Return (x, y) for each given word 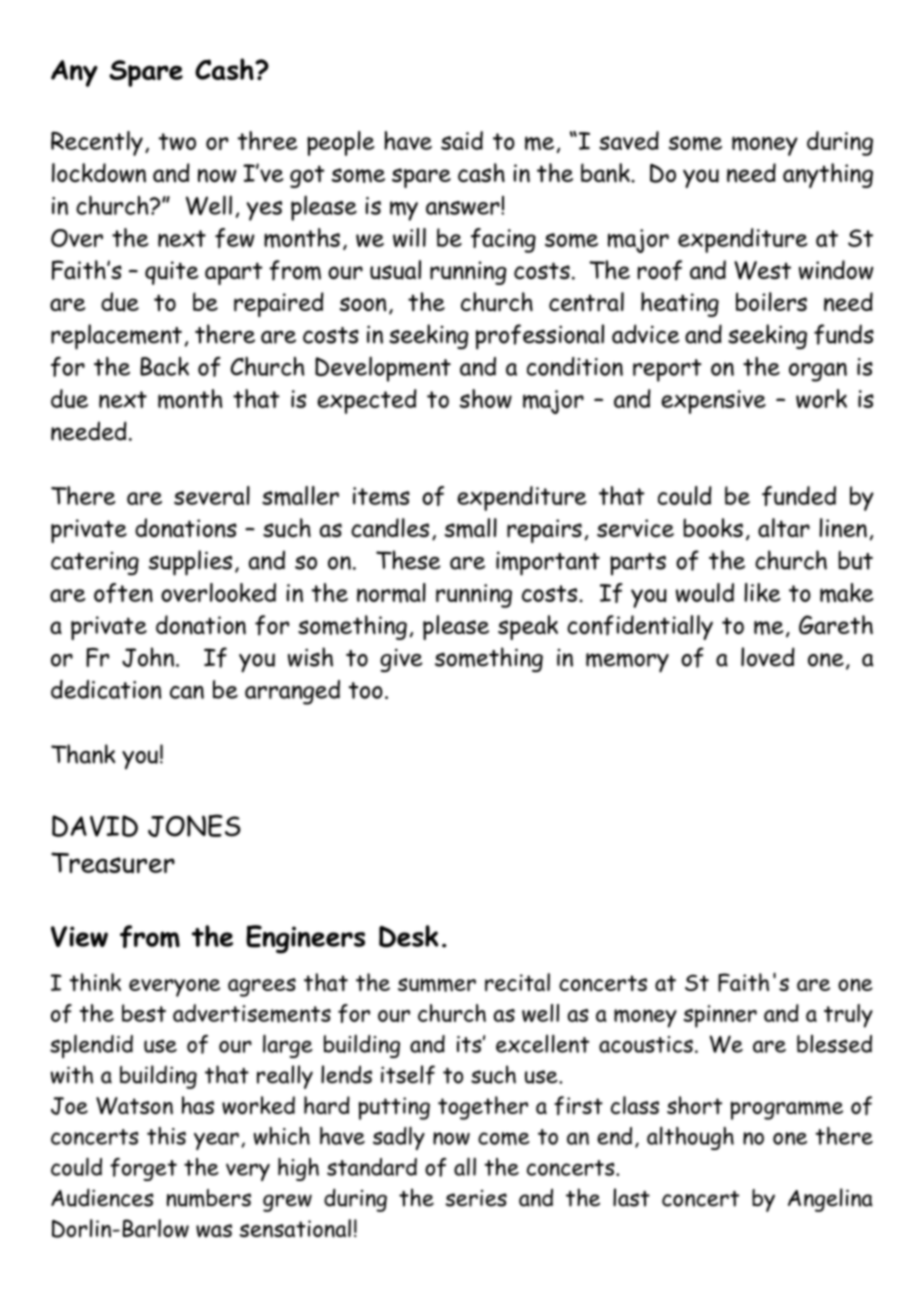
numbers (209, 1198)
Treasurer (113, 863)
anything (828, 175)
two (177, 141)
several (212, 495)
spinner (720, 1016)
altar (784, 528)
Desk (408, 936)
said (462, 140)
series (476, 1198)
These (408, 560)
